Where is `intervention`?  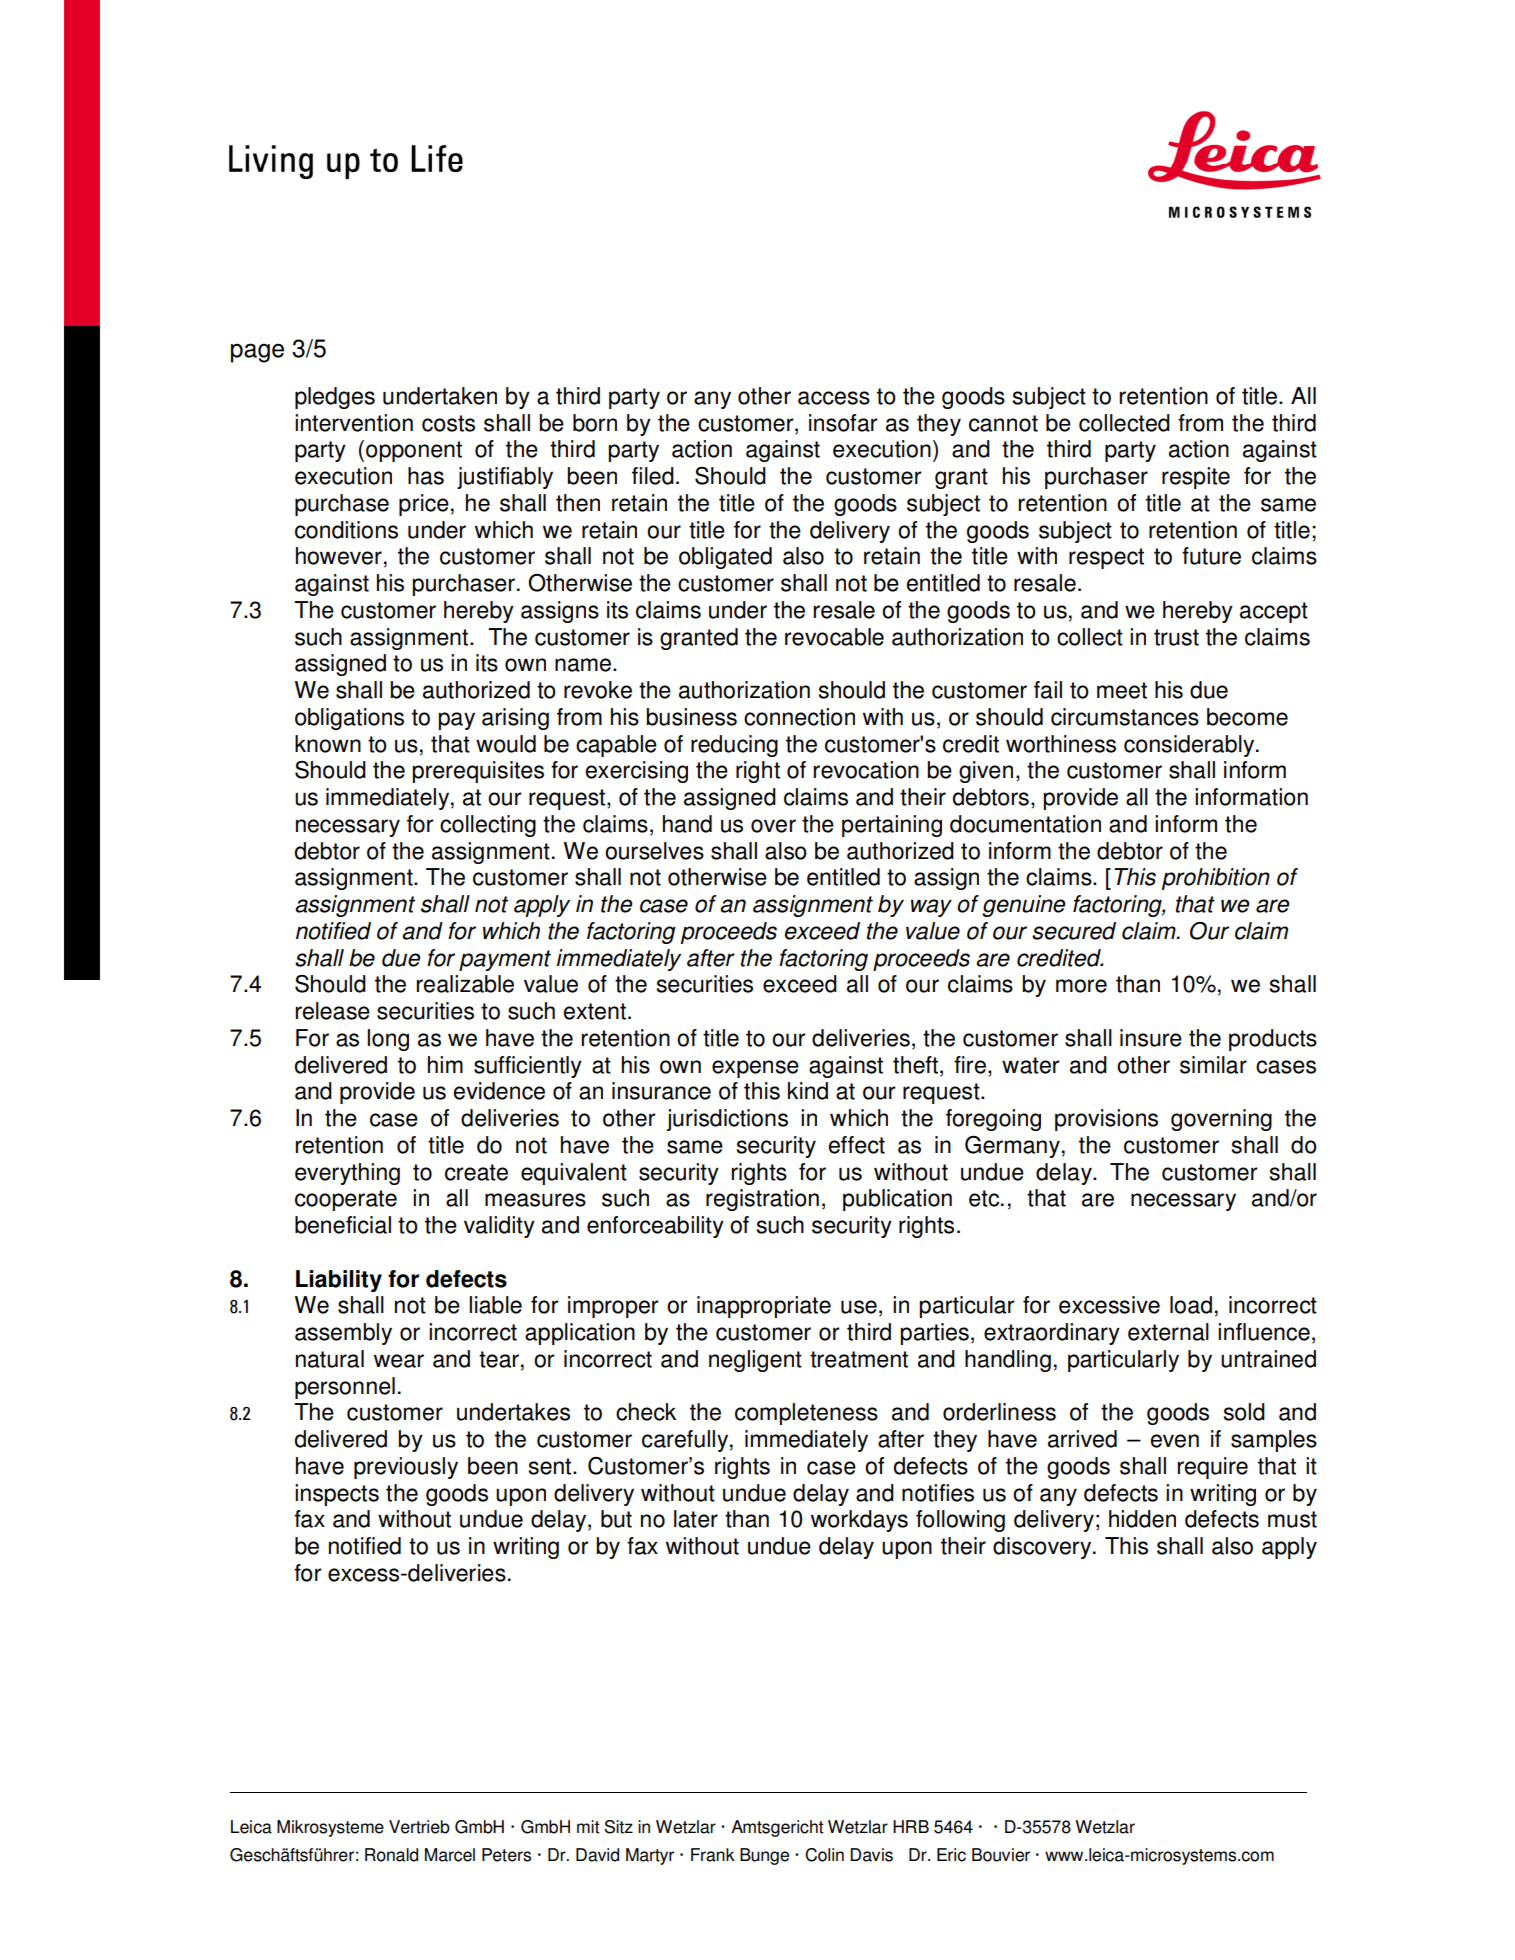 intervention is located at coordinates (354, 423).
